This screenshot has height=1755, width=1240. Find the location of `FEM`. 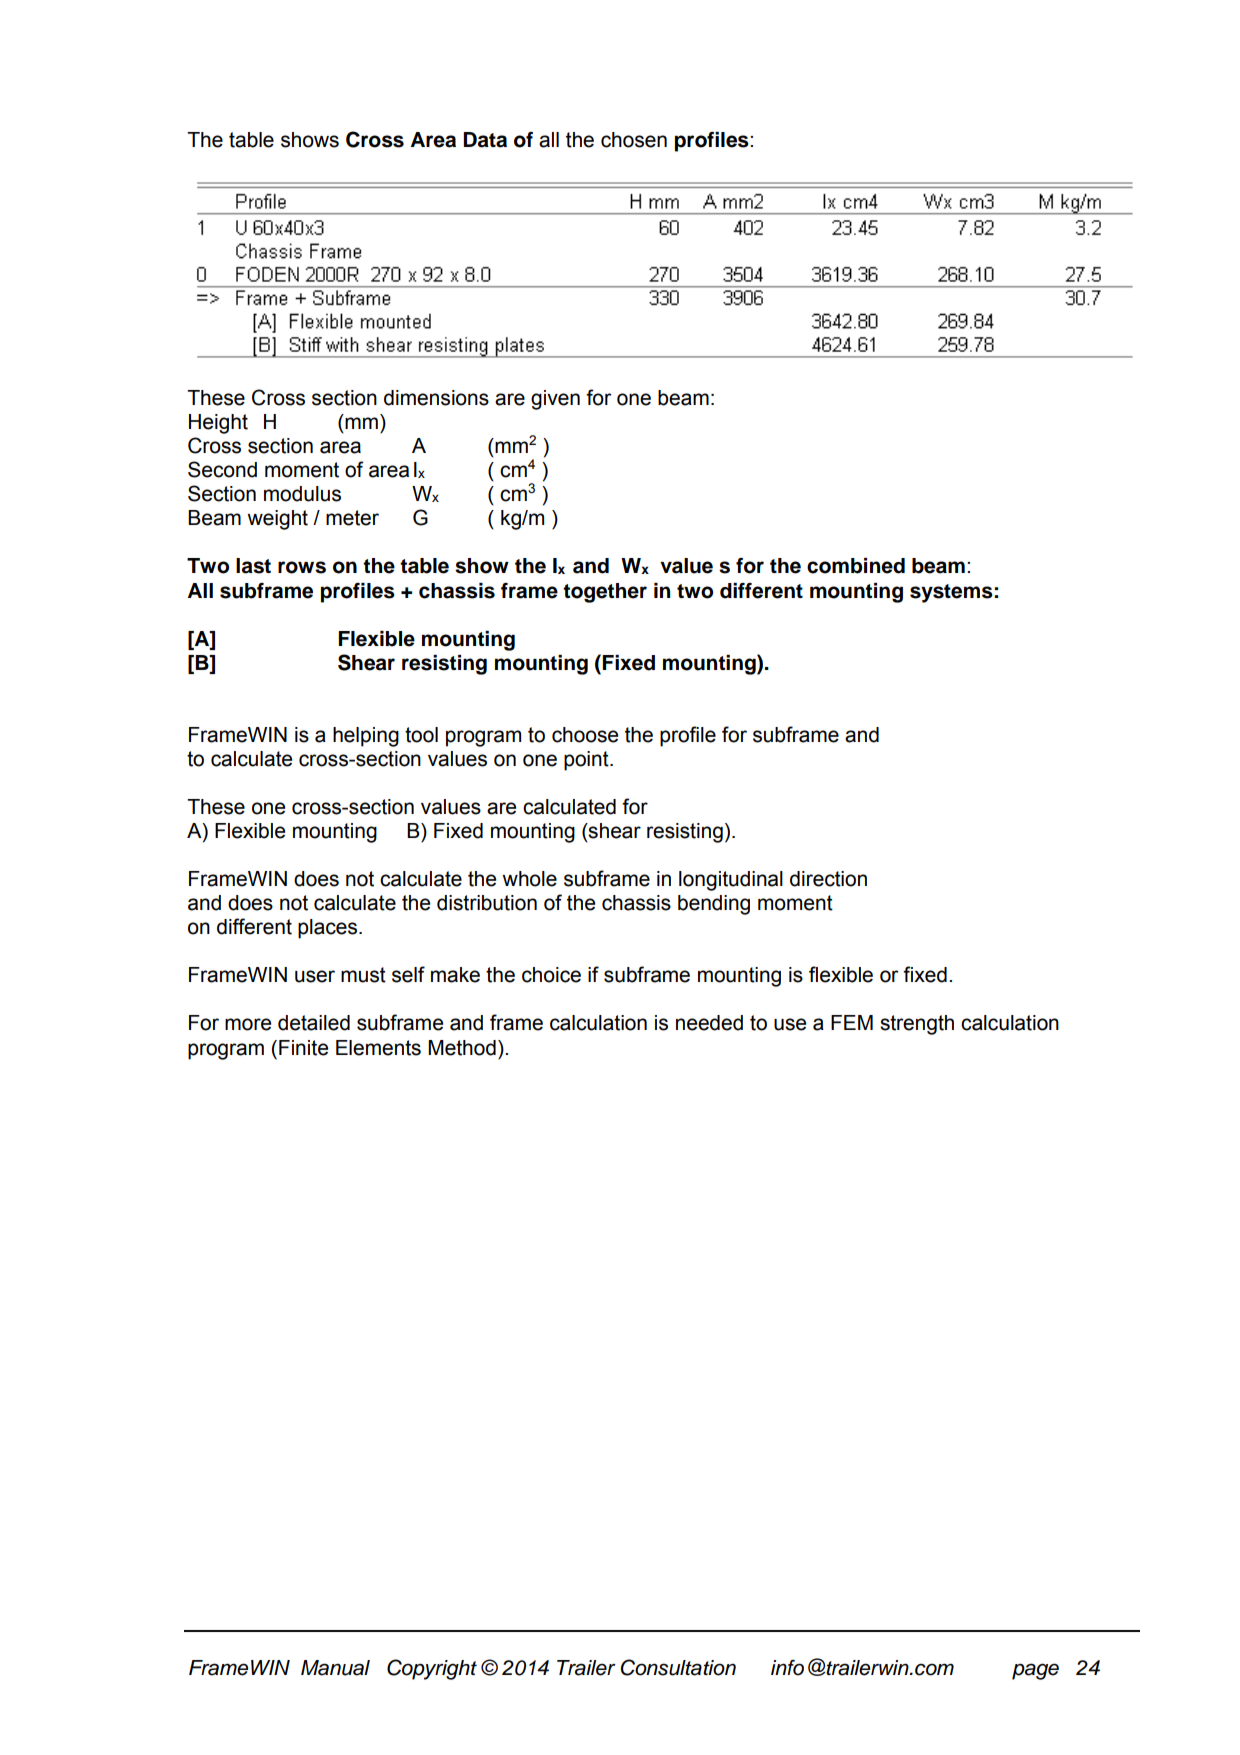

FEM is located at coordinates (852, 1022).
